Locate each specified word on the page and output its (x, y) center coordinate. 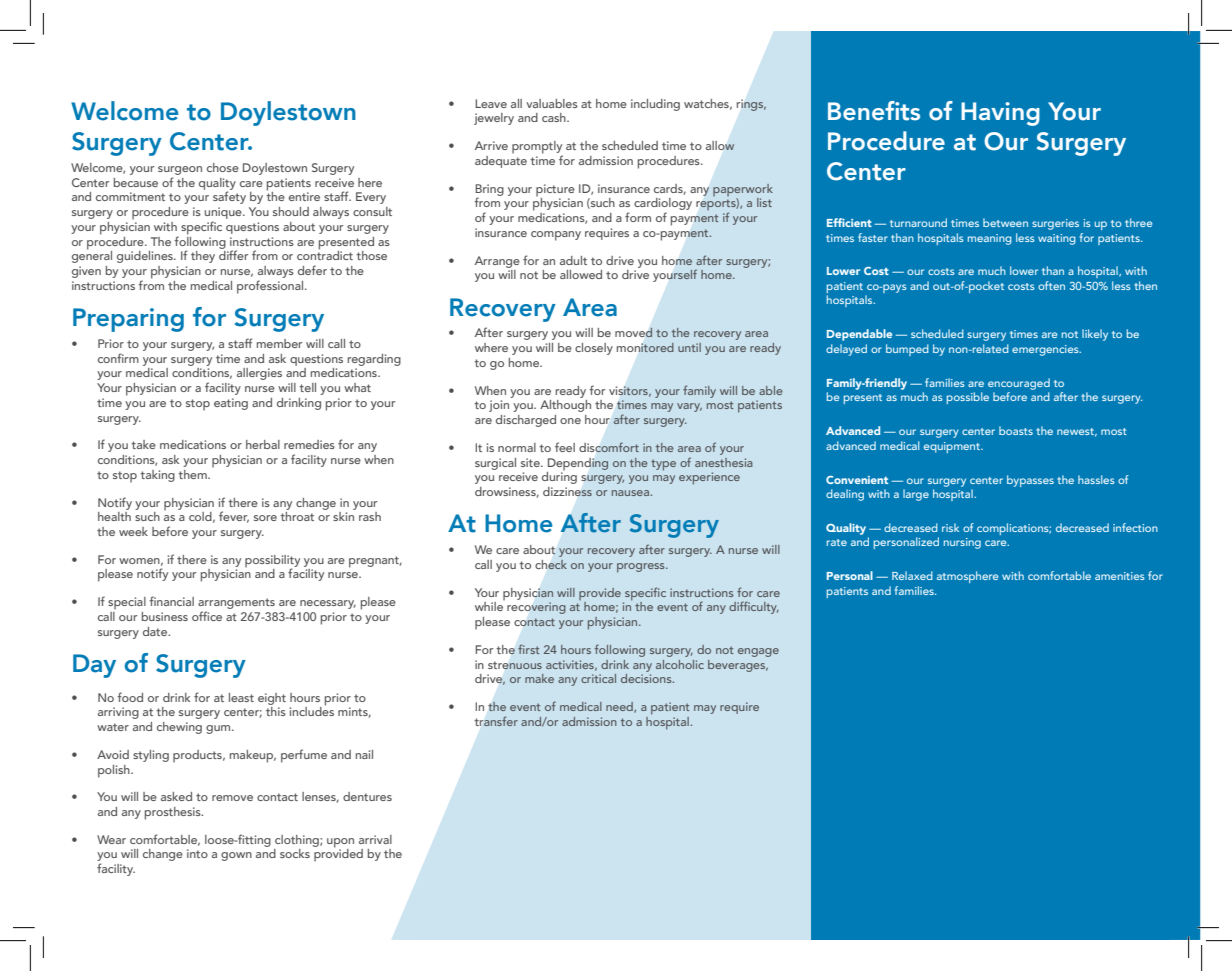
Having (1000, 114)
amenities (1120, 576)
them (193, 474)
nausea (631, 493)
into (197, 853)
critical (598, 678)
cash (555, 117)
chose (223, 167)
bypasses (1030, 481)
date (156, 631)
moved (634, 332)
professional (271, 287)
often (1051, 285)
